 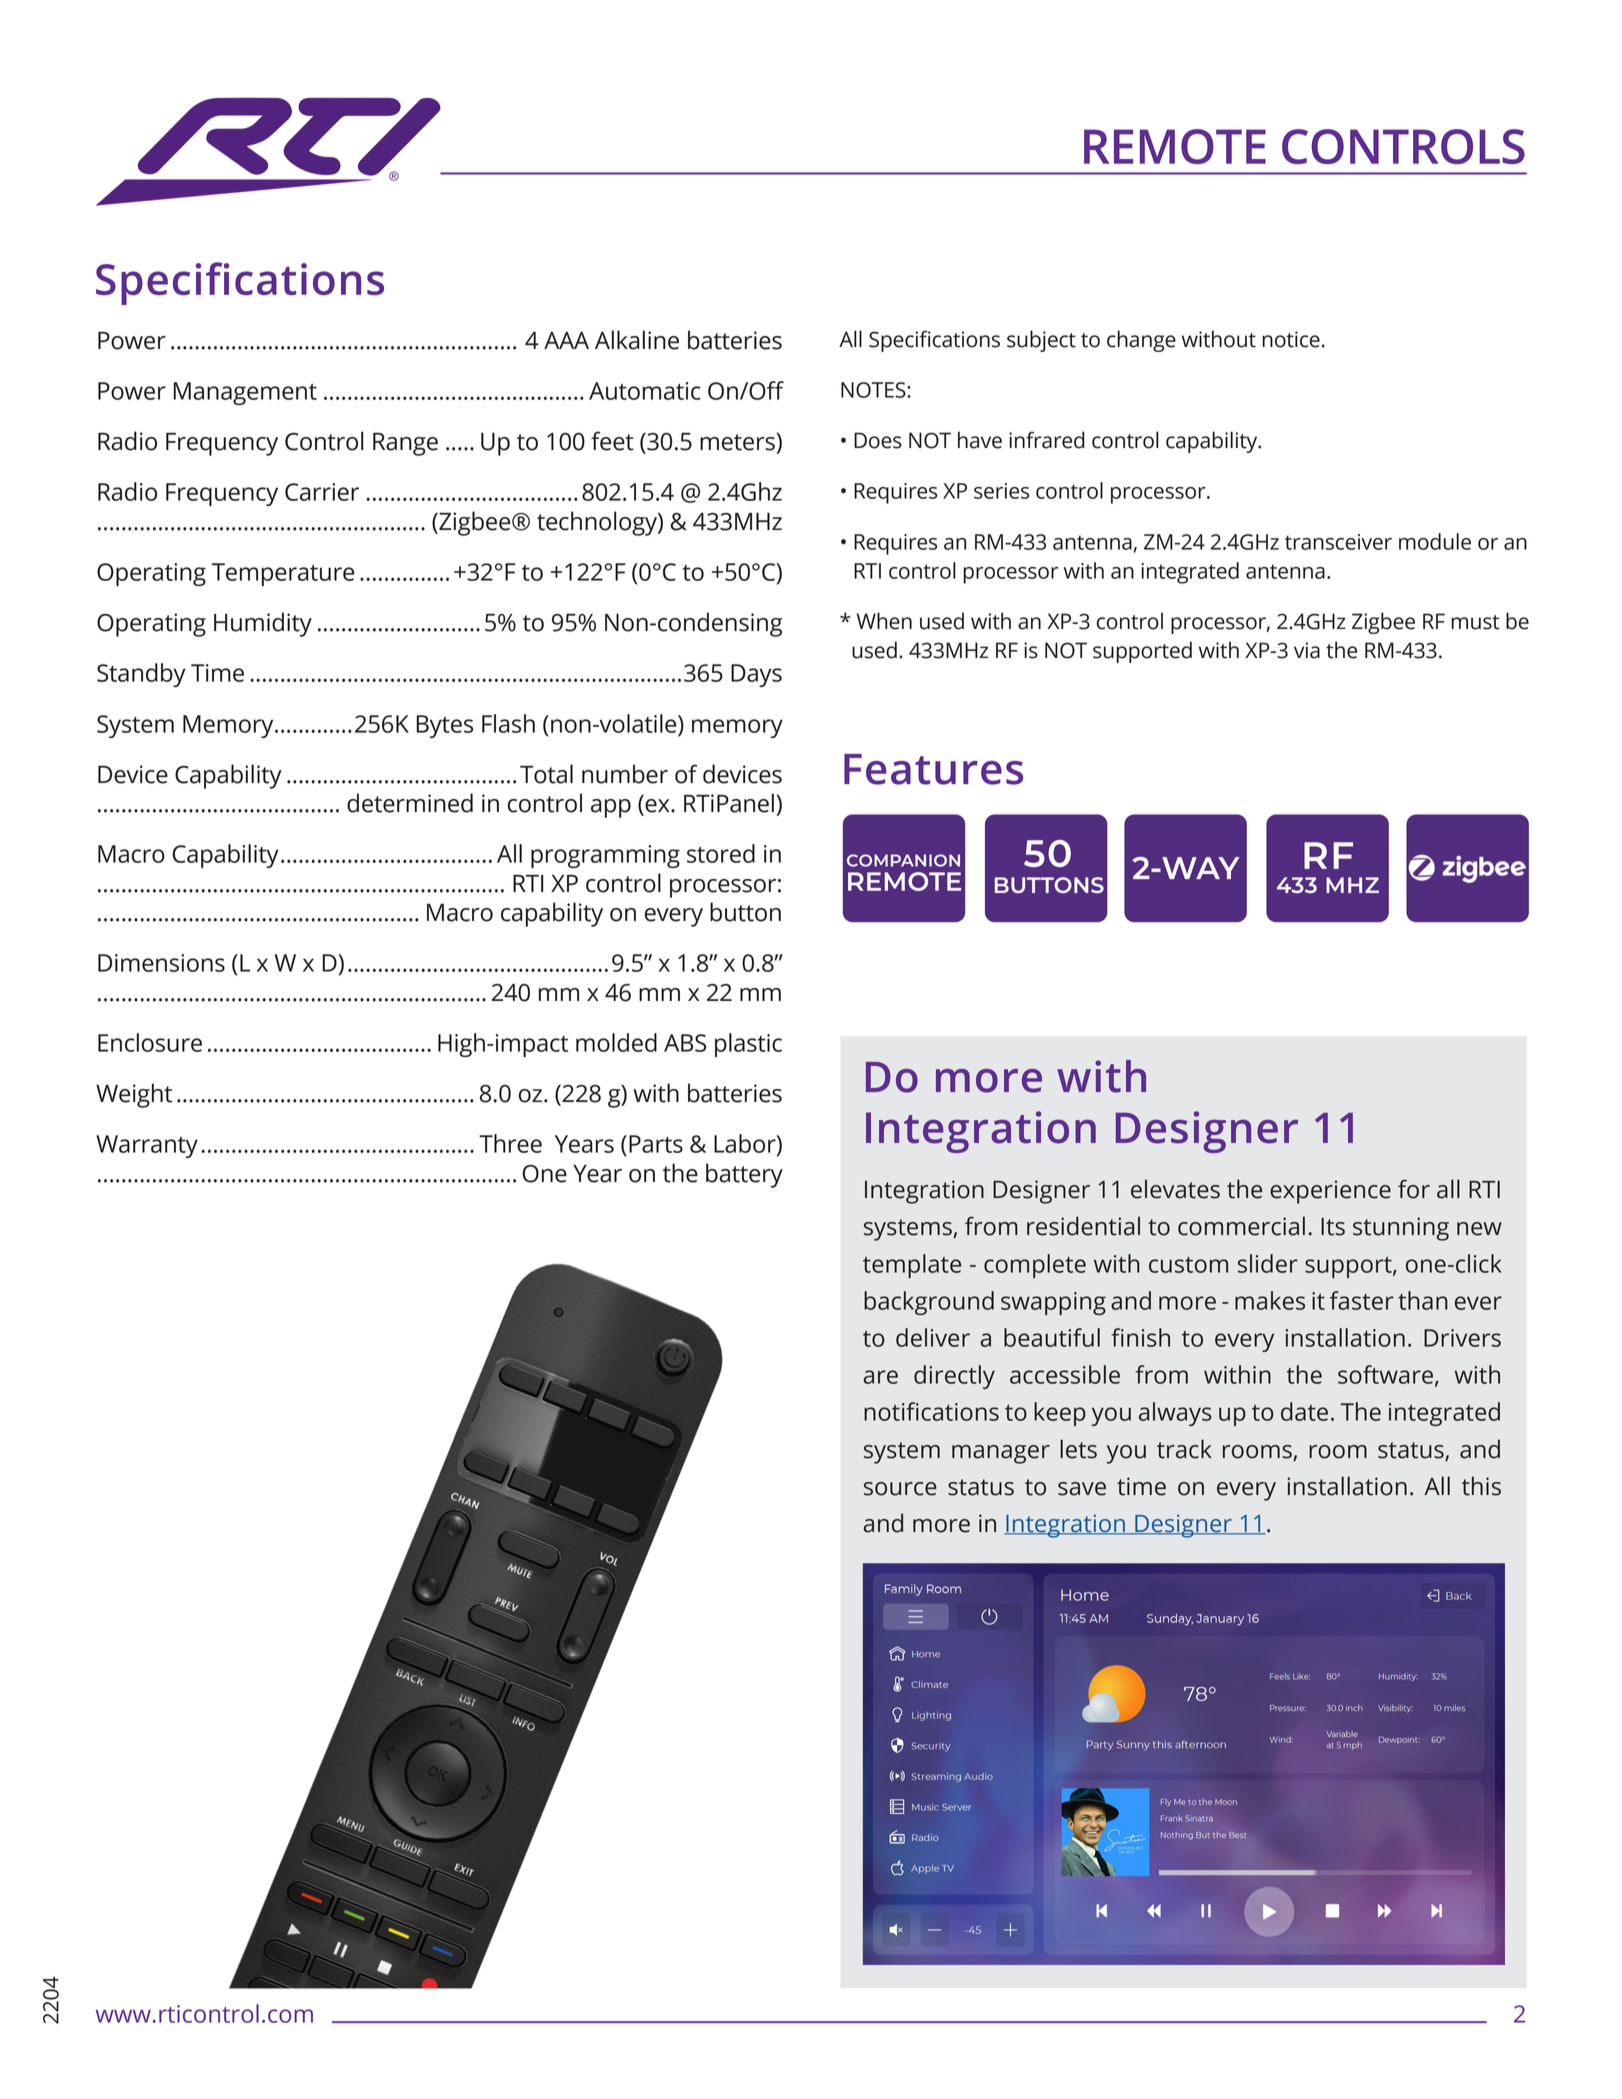 What do you see at coordinates (147, 1146) in the screenshot?
I see `Warranty` at bounding box center [147, 1146].
